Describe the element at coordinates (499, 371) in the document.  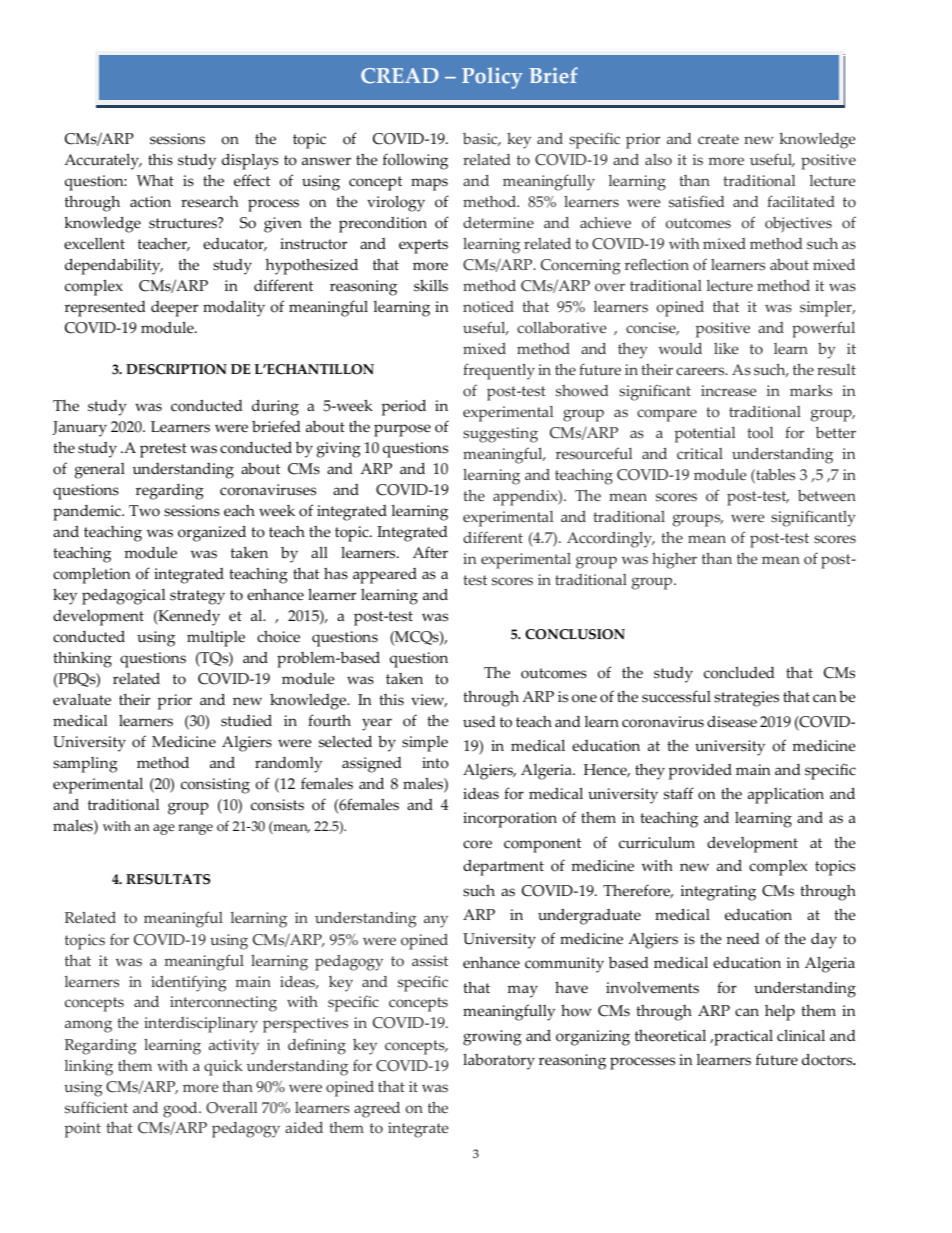
I see `frequently` at that location.
